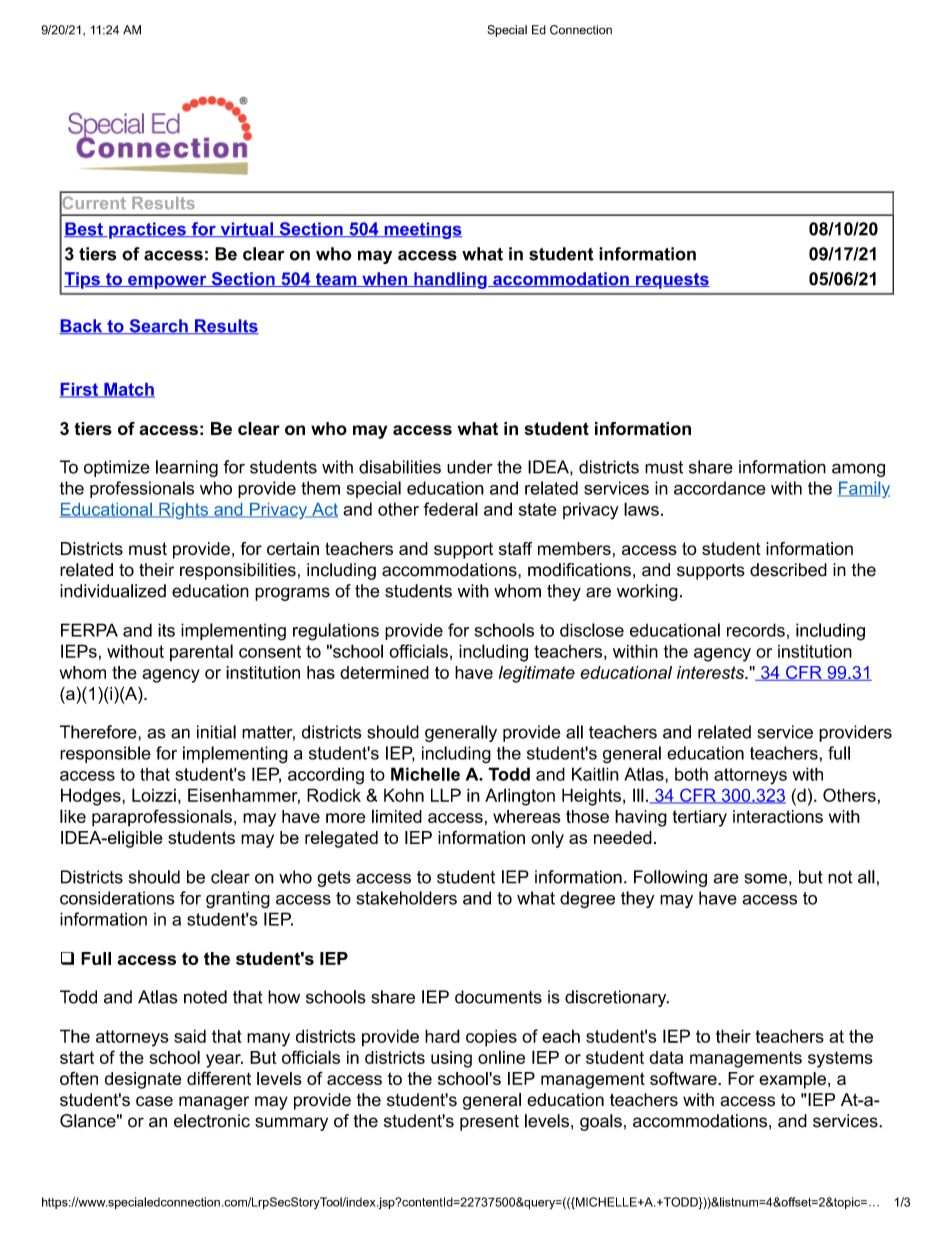 The height and width of the screenshot is (1233, 952). Describe the element at coordinates (450, 280) in the screenshot. I see `handling` at that location.
